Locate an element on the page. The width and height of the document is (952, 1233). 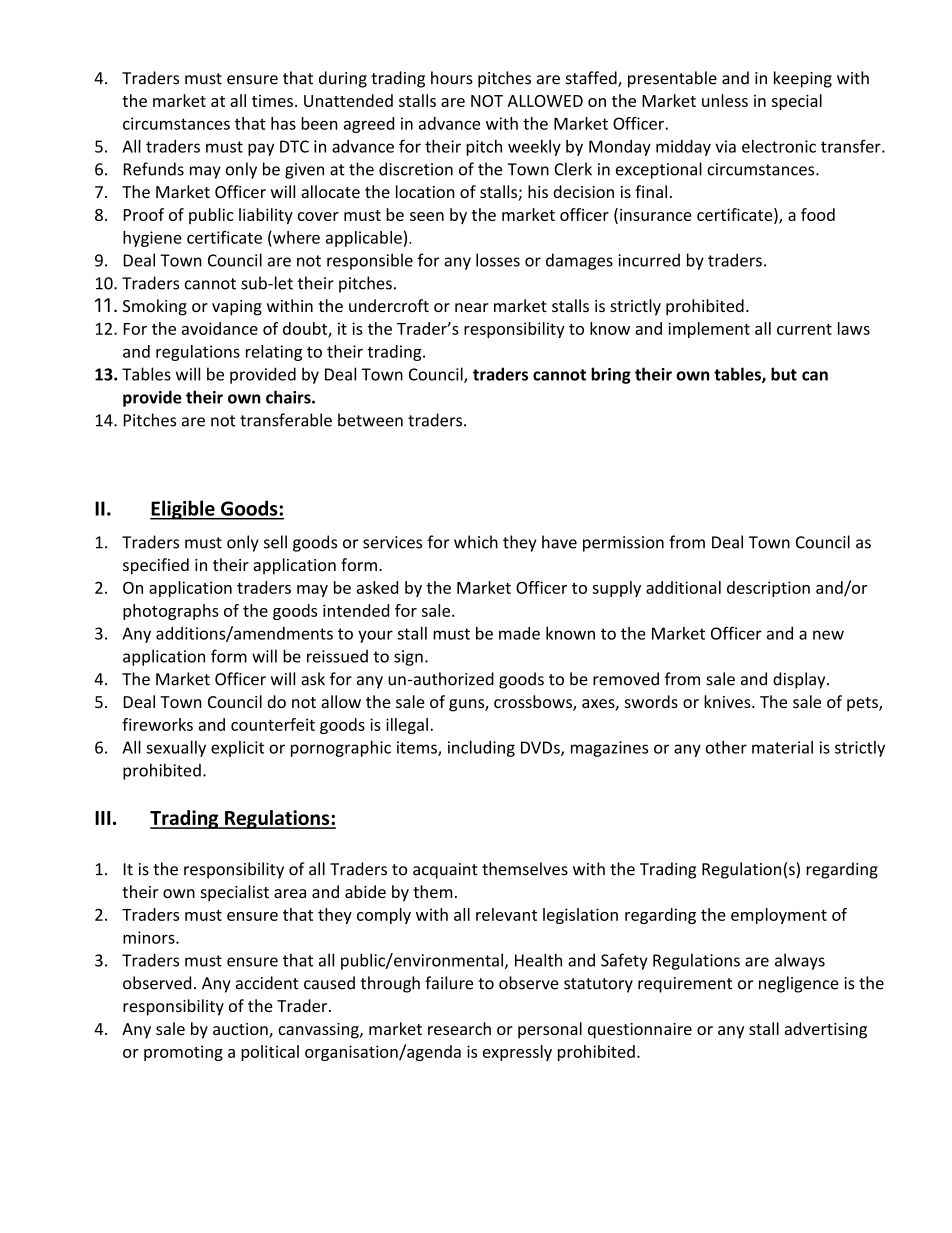
relating is located at coordinates (274, 353).
